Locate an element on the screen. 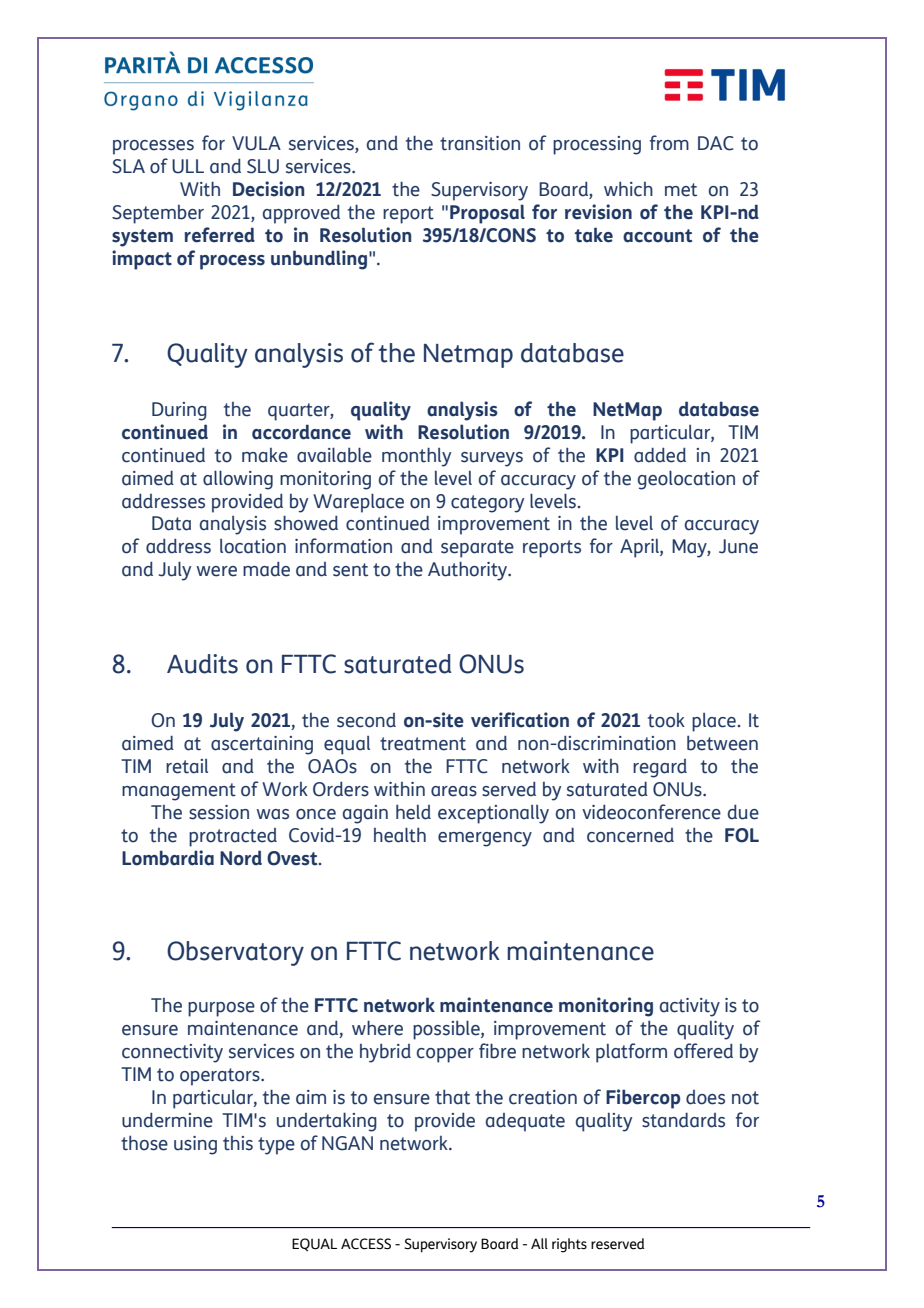  ACCESS is located at coordinates (366, 1244).
